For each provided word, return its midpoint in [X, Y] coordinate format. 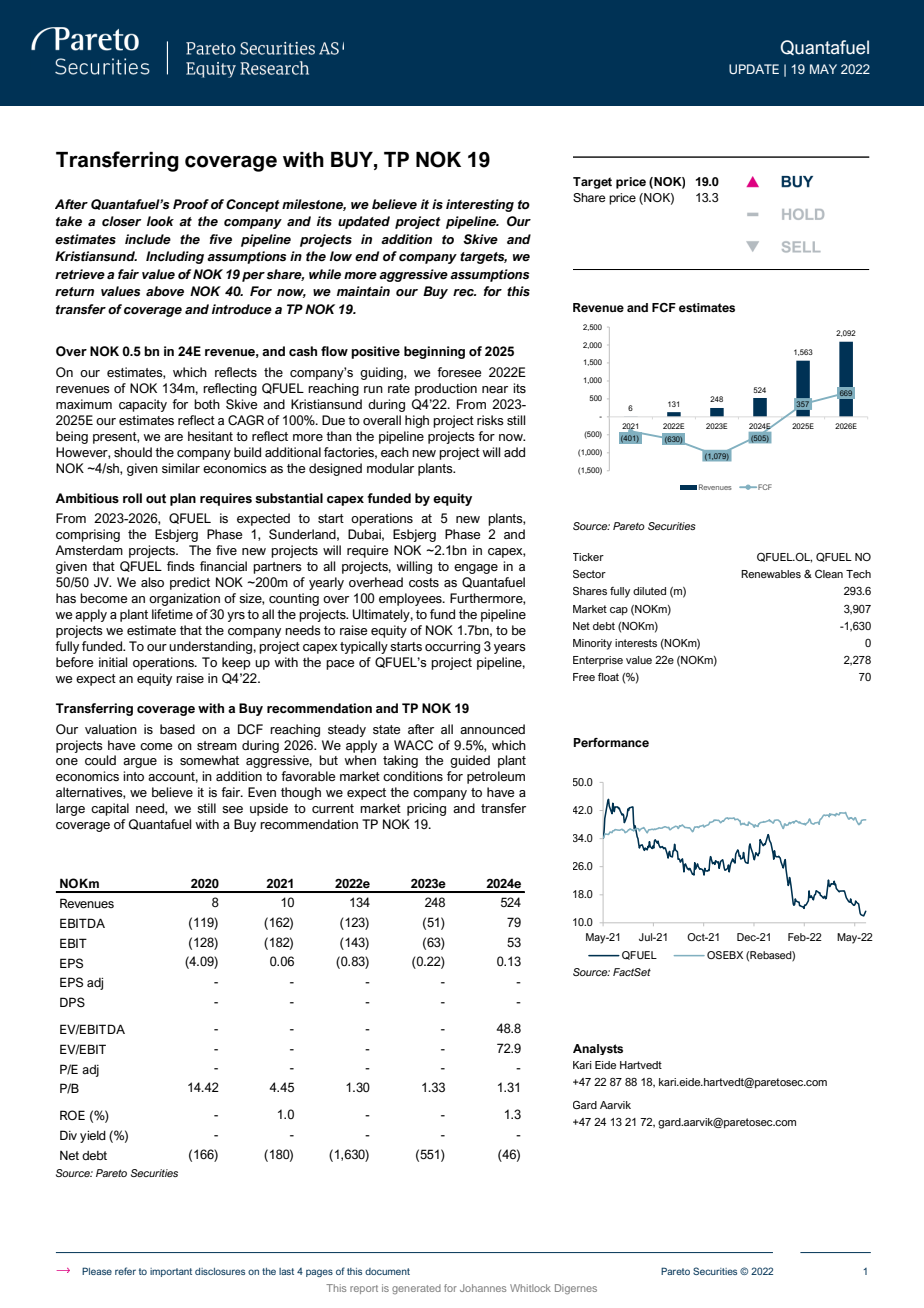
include [148, 239]
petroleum [496, 777]
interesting [480, 205]
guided [470, 761]
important [171, 1272]
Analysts [598, 1049]
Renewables [771, 574]
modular [390, 468]
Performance [611, 742]
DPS [72, 1002]
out [156, 499]
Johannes [483, 1288]
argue [140, 763]
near [495, 389]
